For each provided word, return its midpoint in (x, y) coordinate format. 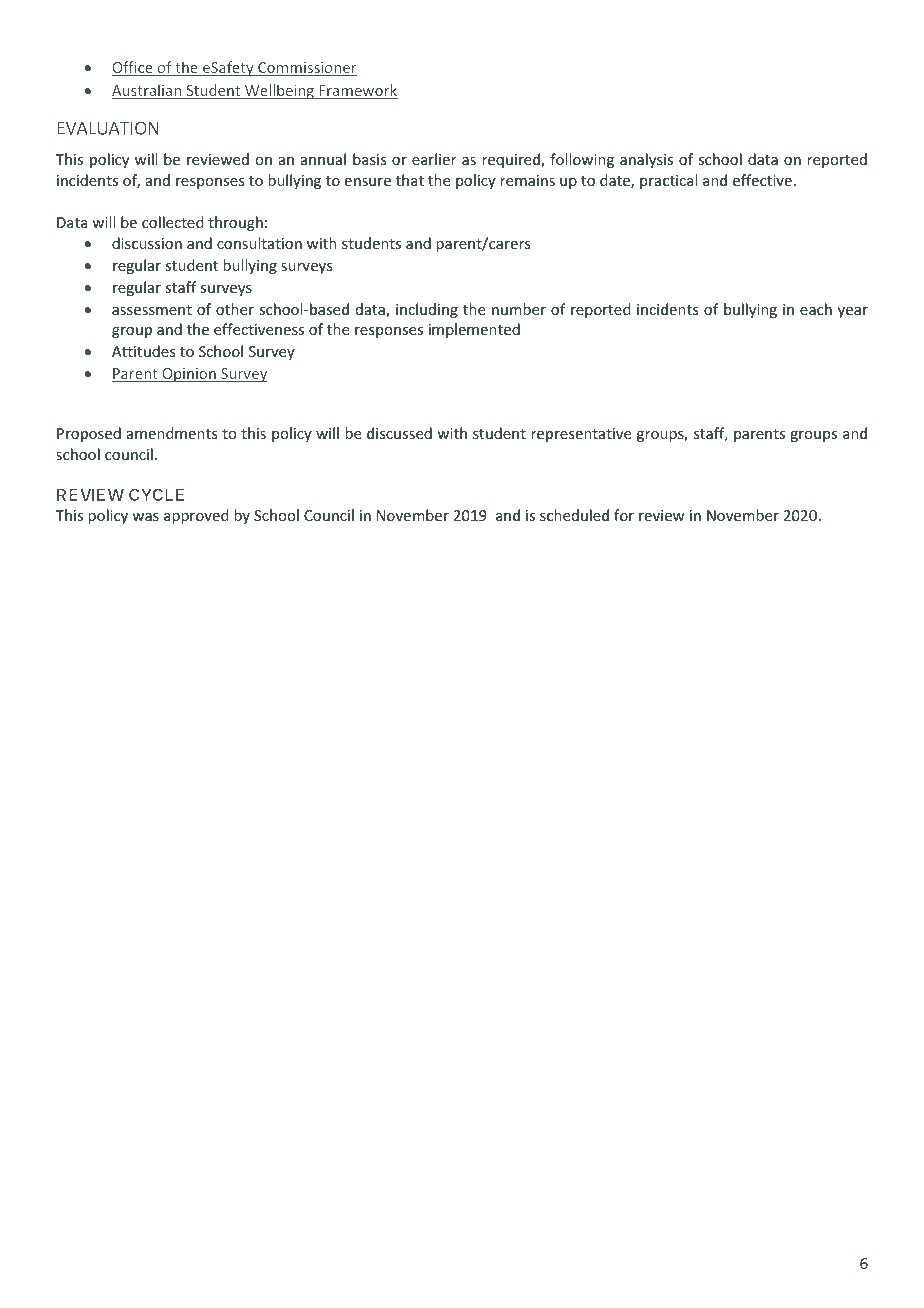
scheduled (574, 515)
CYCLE (156, 494)
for (624, 515)
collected (173, 222)
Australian (148, 91)
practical (668, 181)
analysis (646, 160)
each (816, 309)
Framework (357, 91)
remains (527, 180)
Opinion (189, 375)
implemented (474, 330)
